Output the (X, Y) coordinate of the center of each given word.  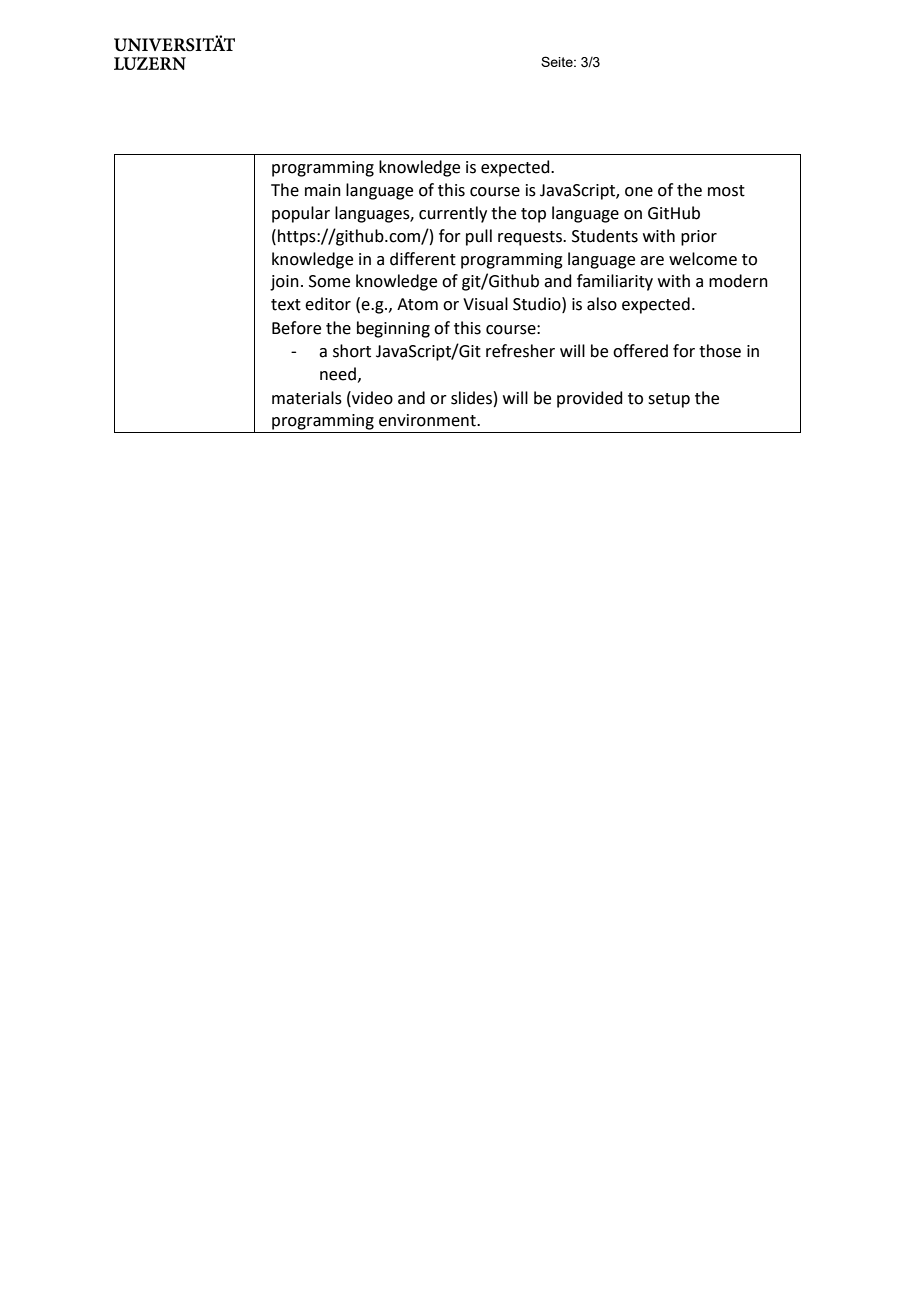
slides (471, 398)
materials (307, 398)
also (602, 304)
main (323, 190)
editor (328, 304)
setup (669, 400)
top (533, 215)
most (726, 191)
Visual (485, 304)
